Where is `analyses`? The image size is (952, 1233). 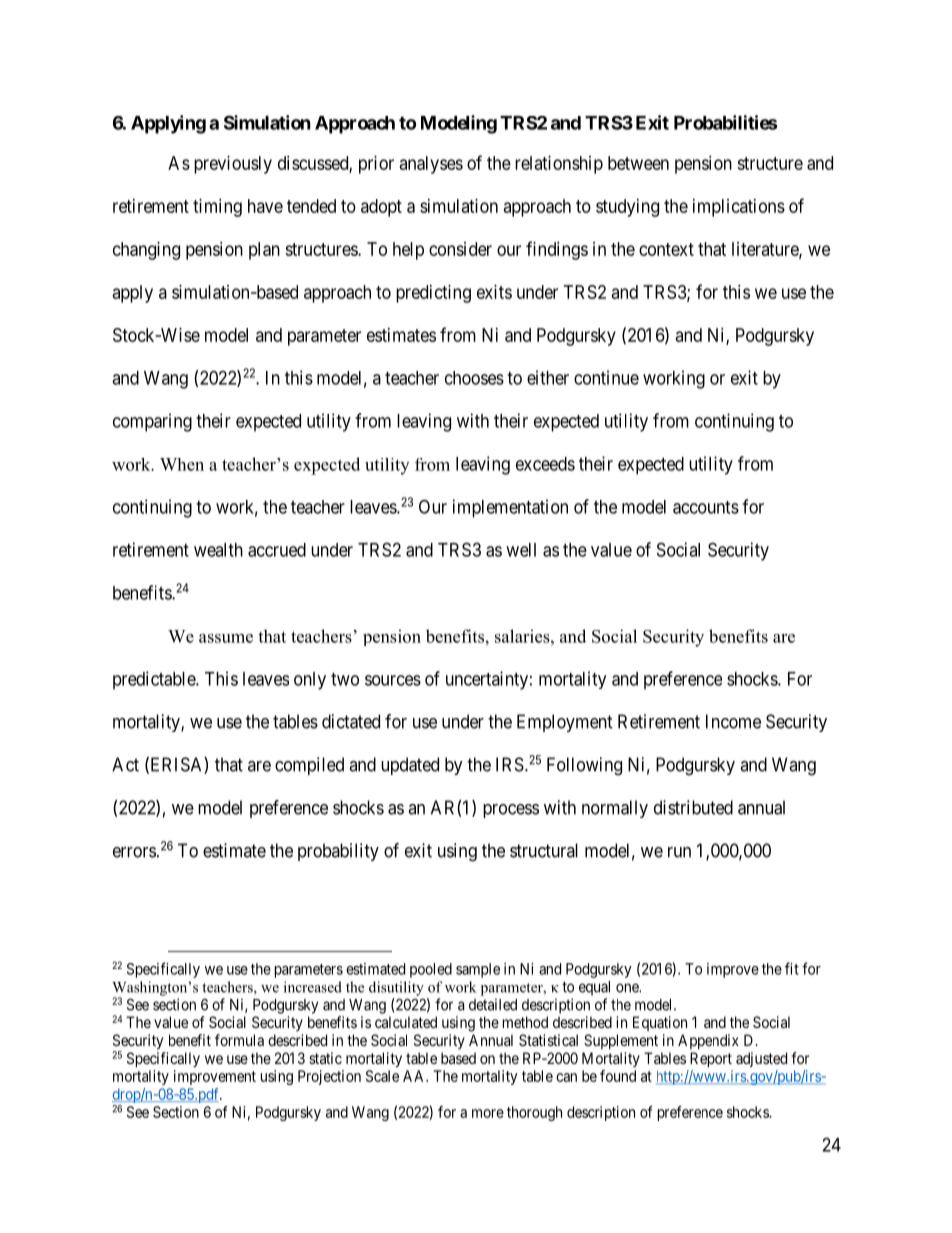 analyses is located at coordinates (431, 165).
